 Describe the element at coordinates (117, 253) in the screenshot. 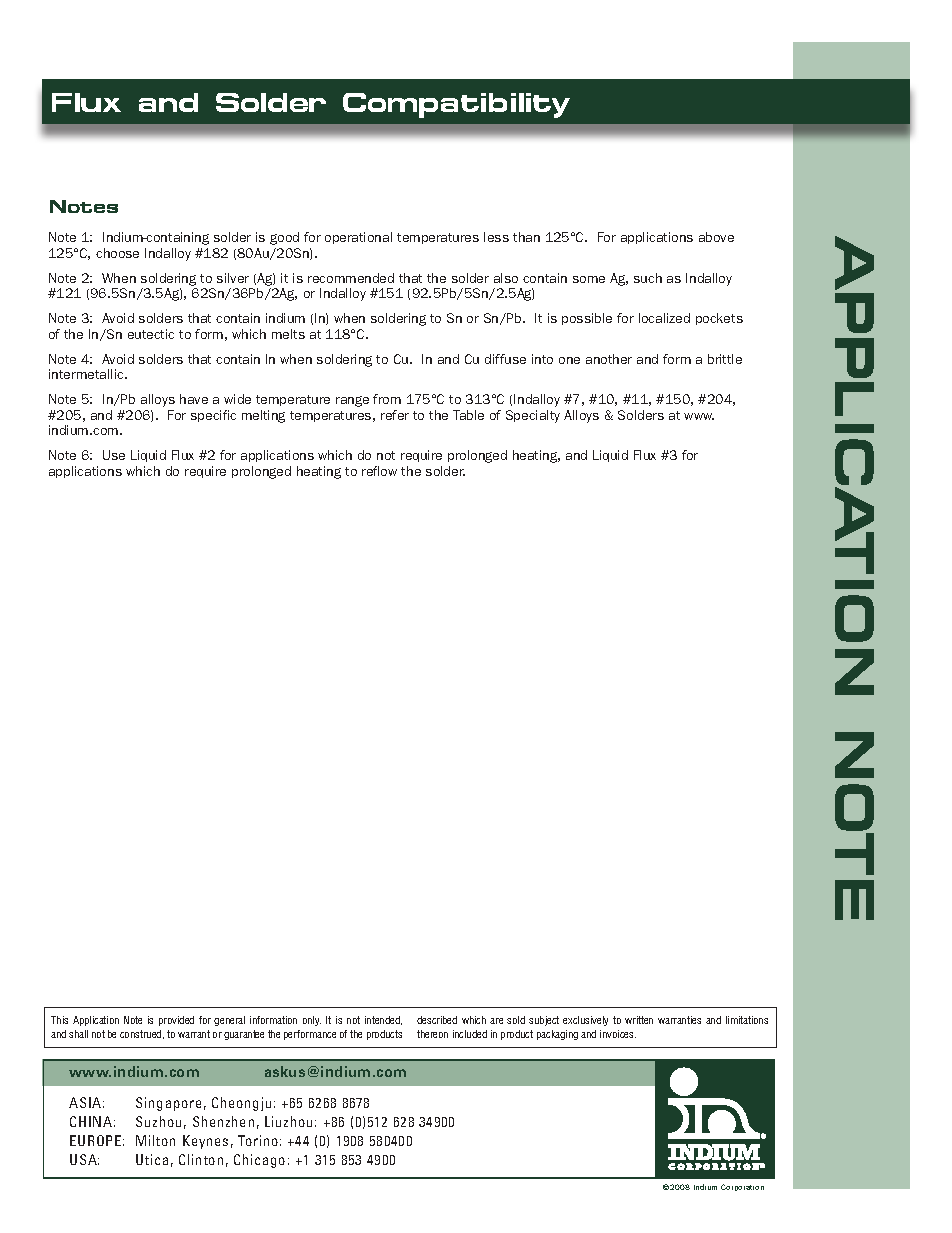

I see `choose` at that location.
